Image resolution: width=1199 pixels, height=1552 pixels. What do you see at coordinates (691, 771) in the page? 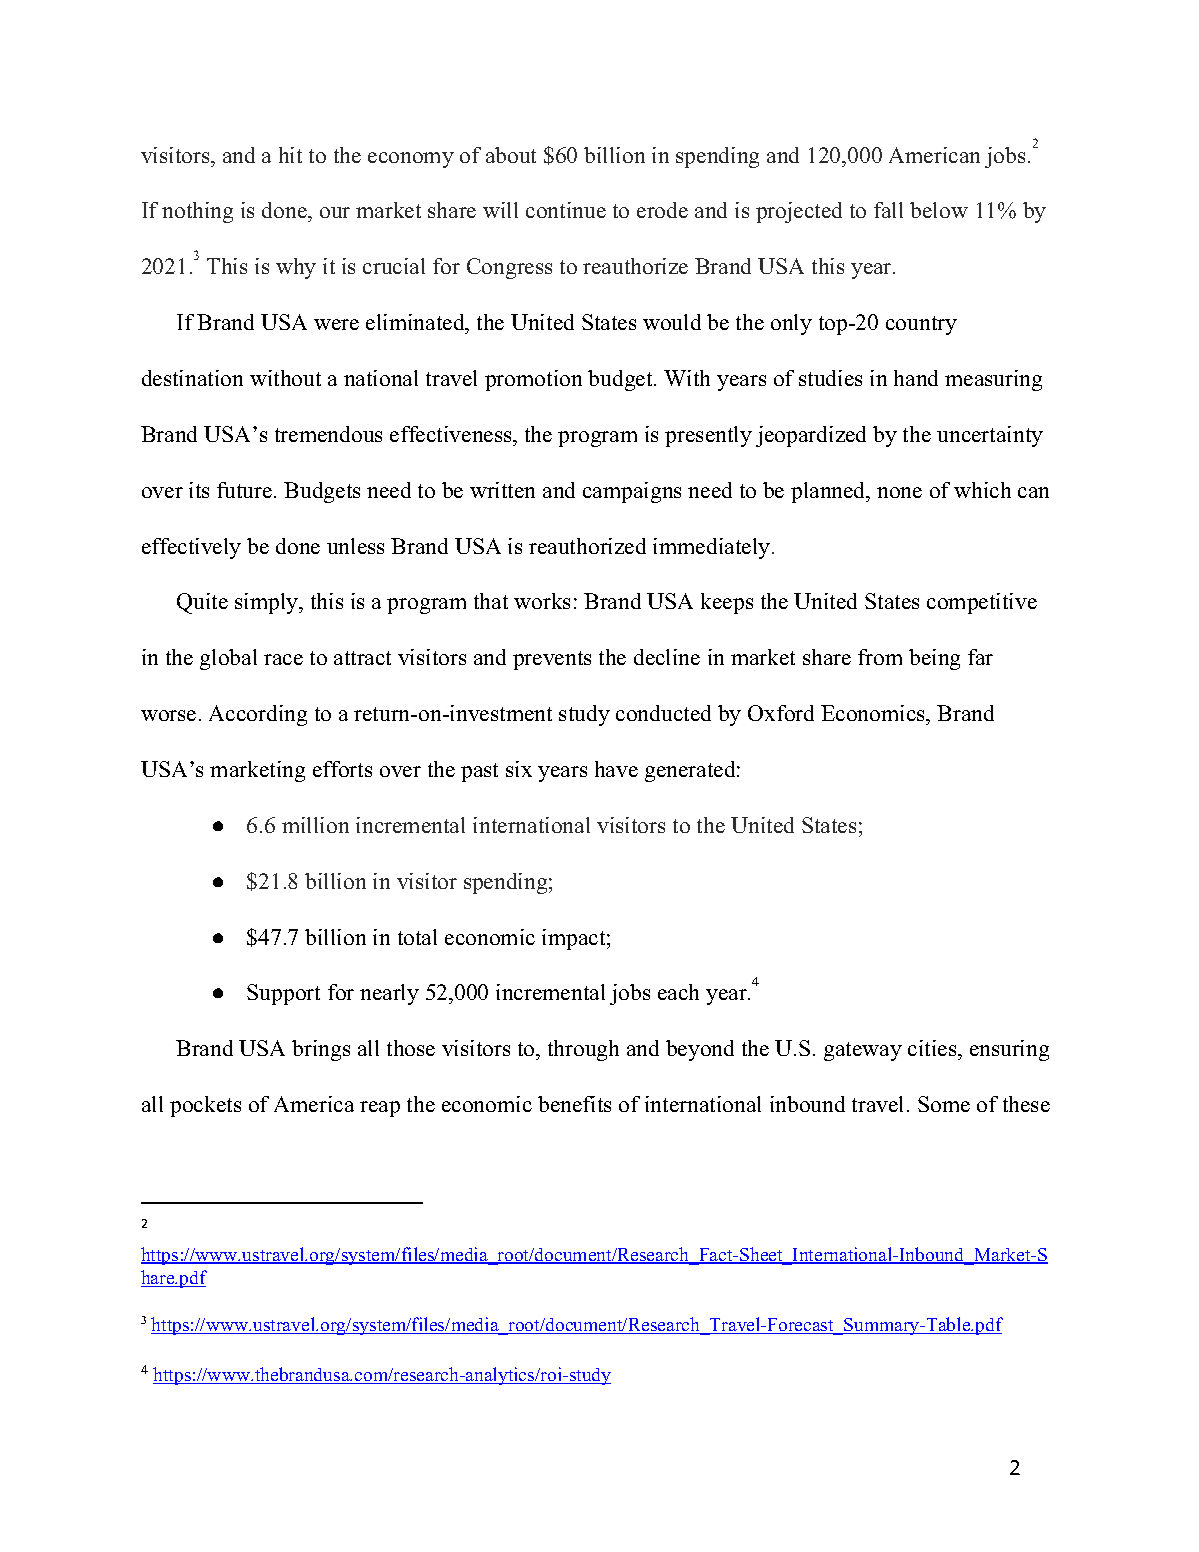
I see `generated` at bounding box center [691, 771].
